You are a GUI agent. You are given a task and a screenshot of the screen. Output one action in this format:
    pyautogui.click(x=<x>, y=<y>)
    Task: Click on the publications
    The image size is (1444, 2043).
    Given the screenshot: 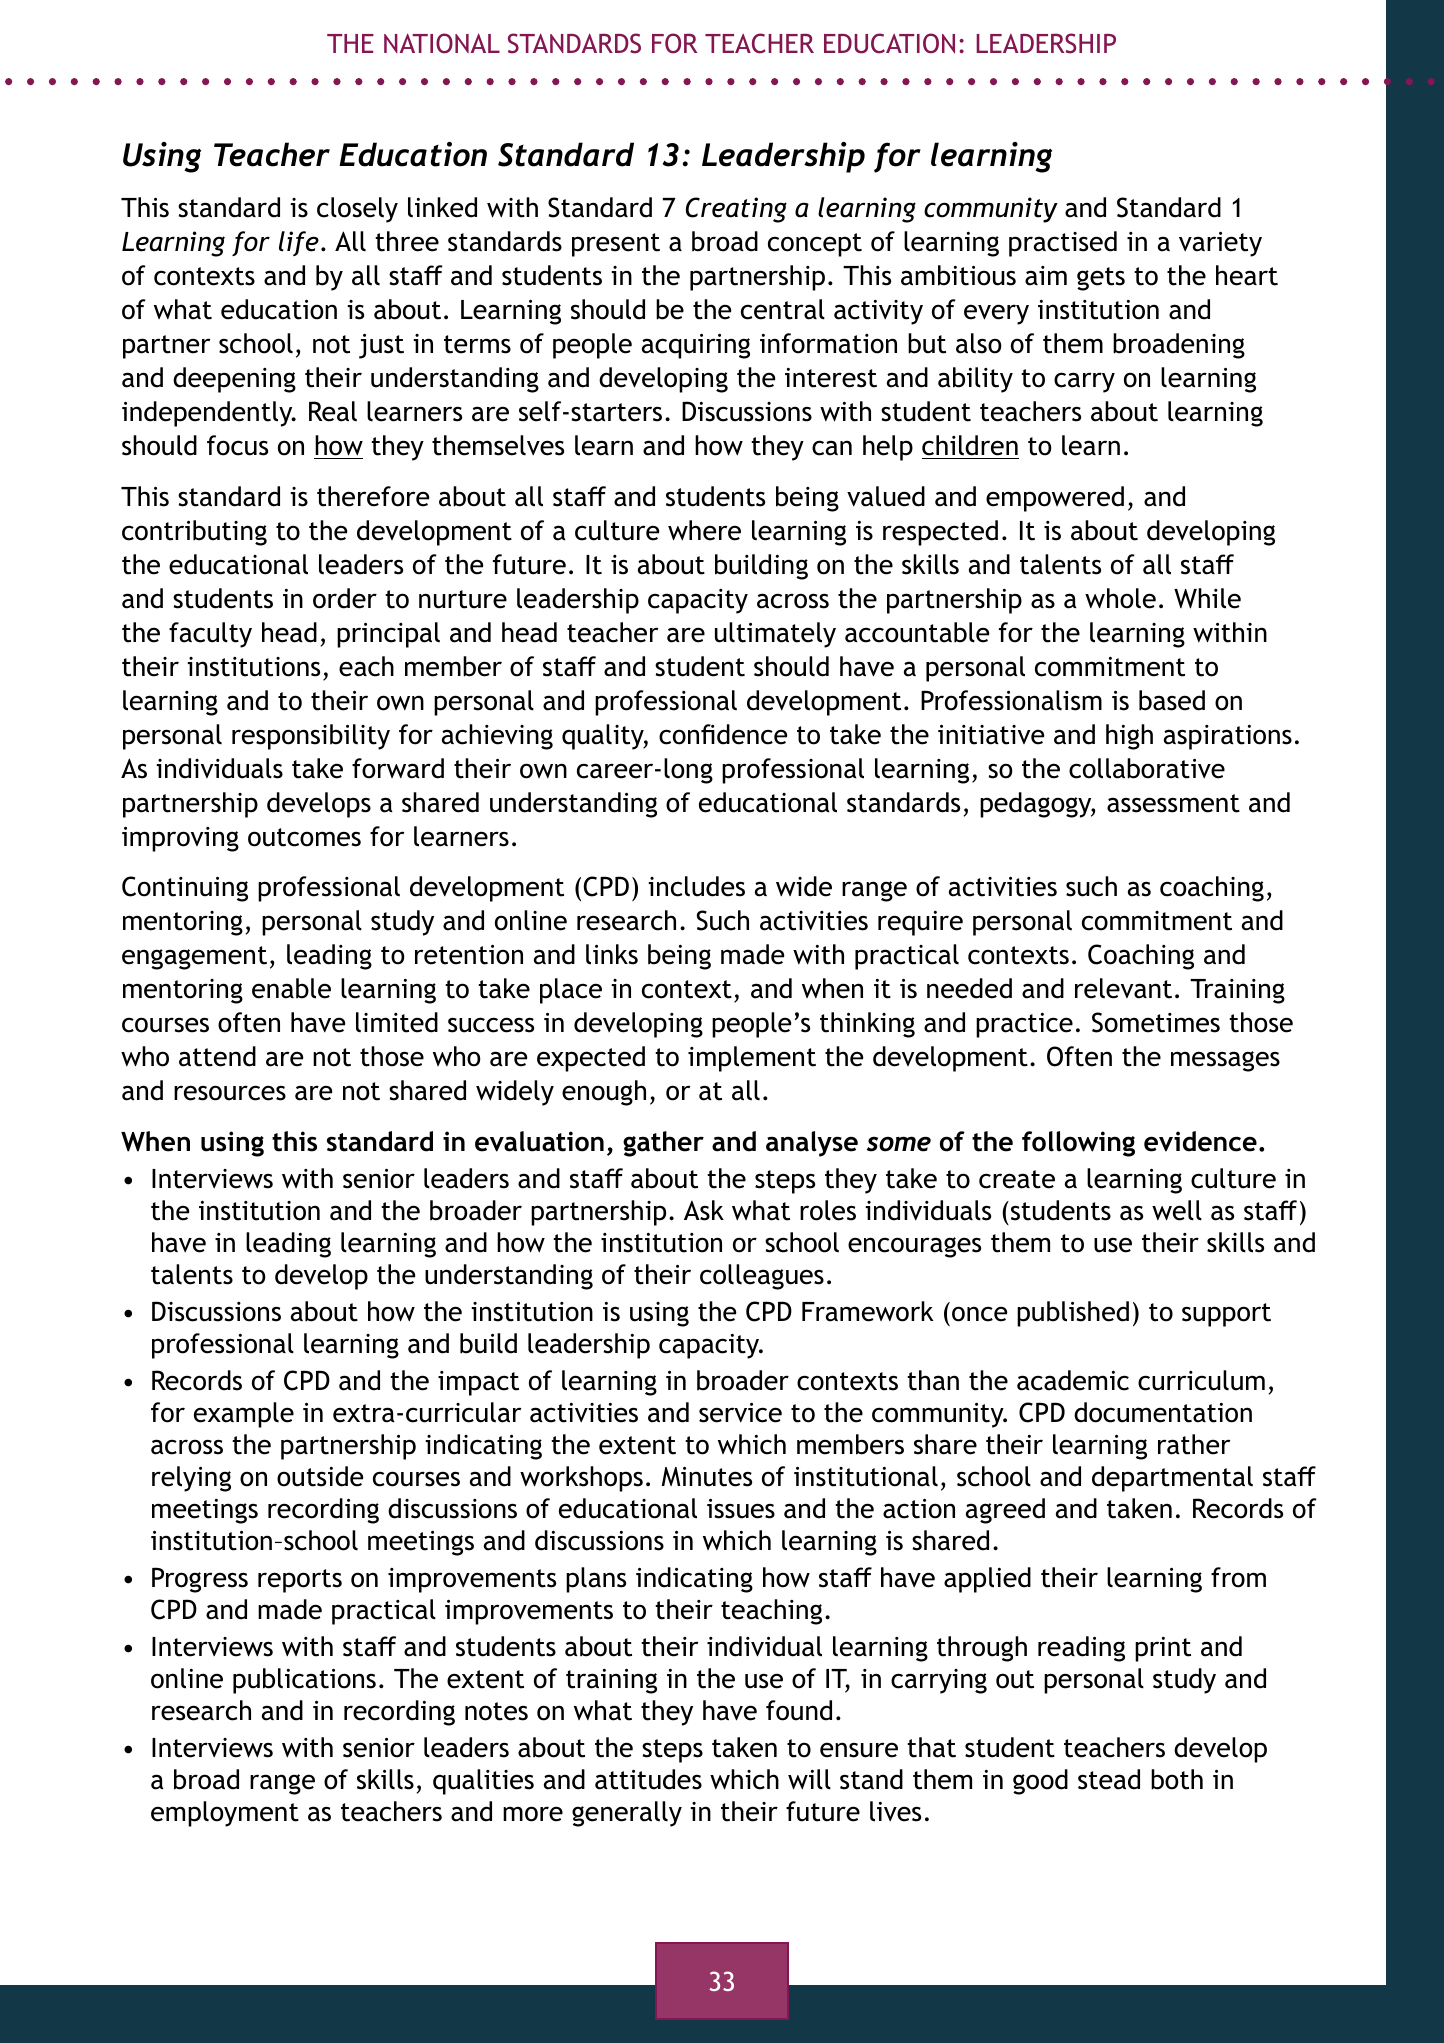 What is the action you would take?
    pyautogui.click(x=304, y=1681)
